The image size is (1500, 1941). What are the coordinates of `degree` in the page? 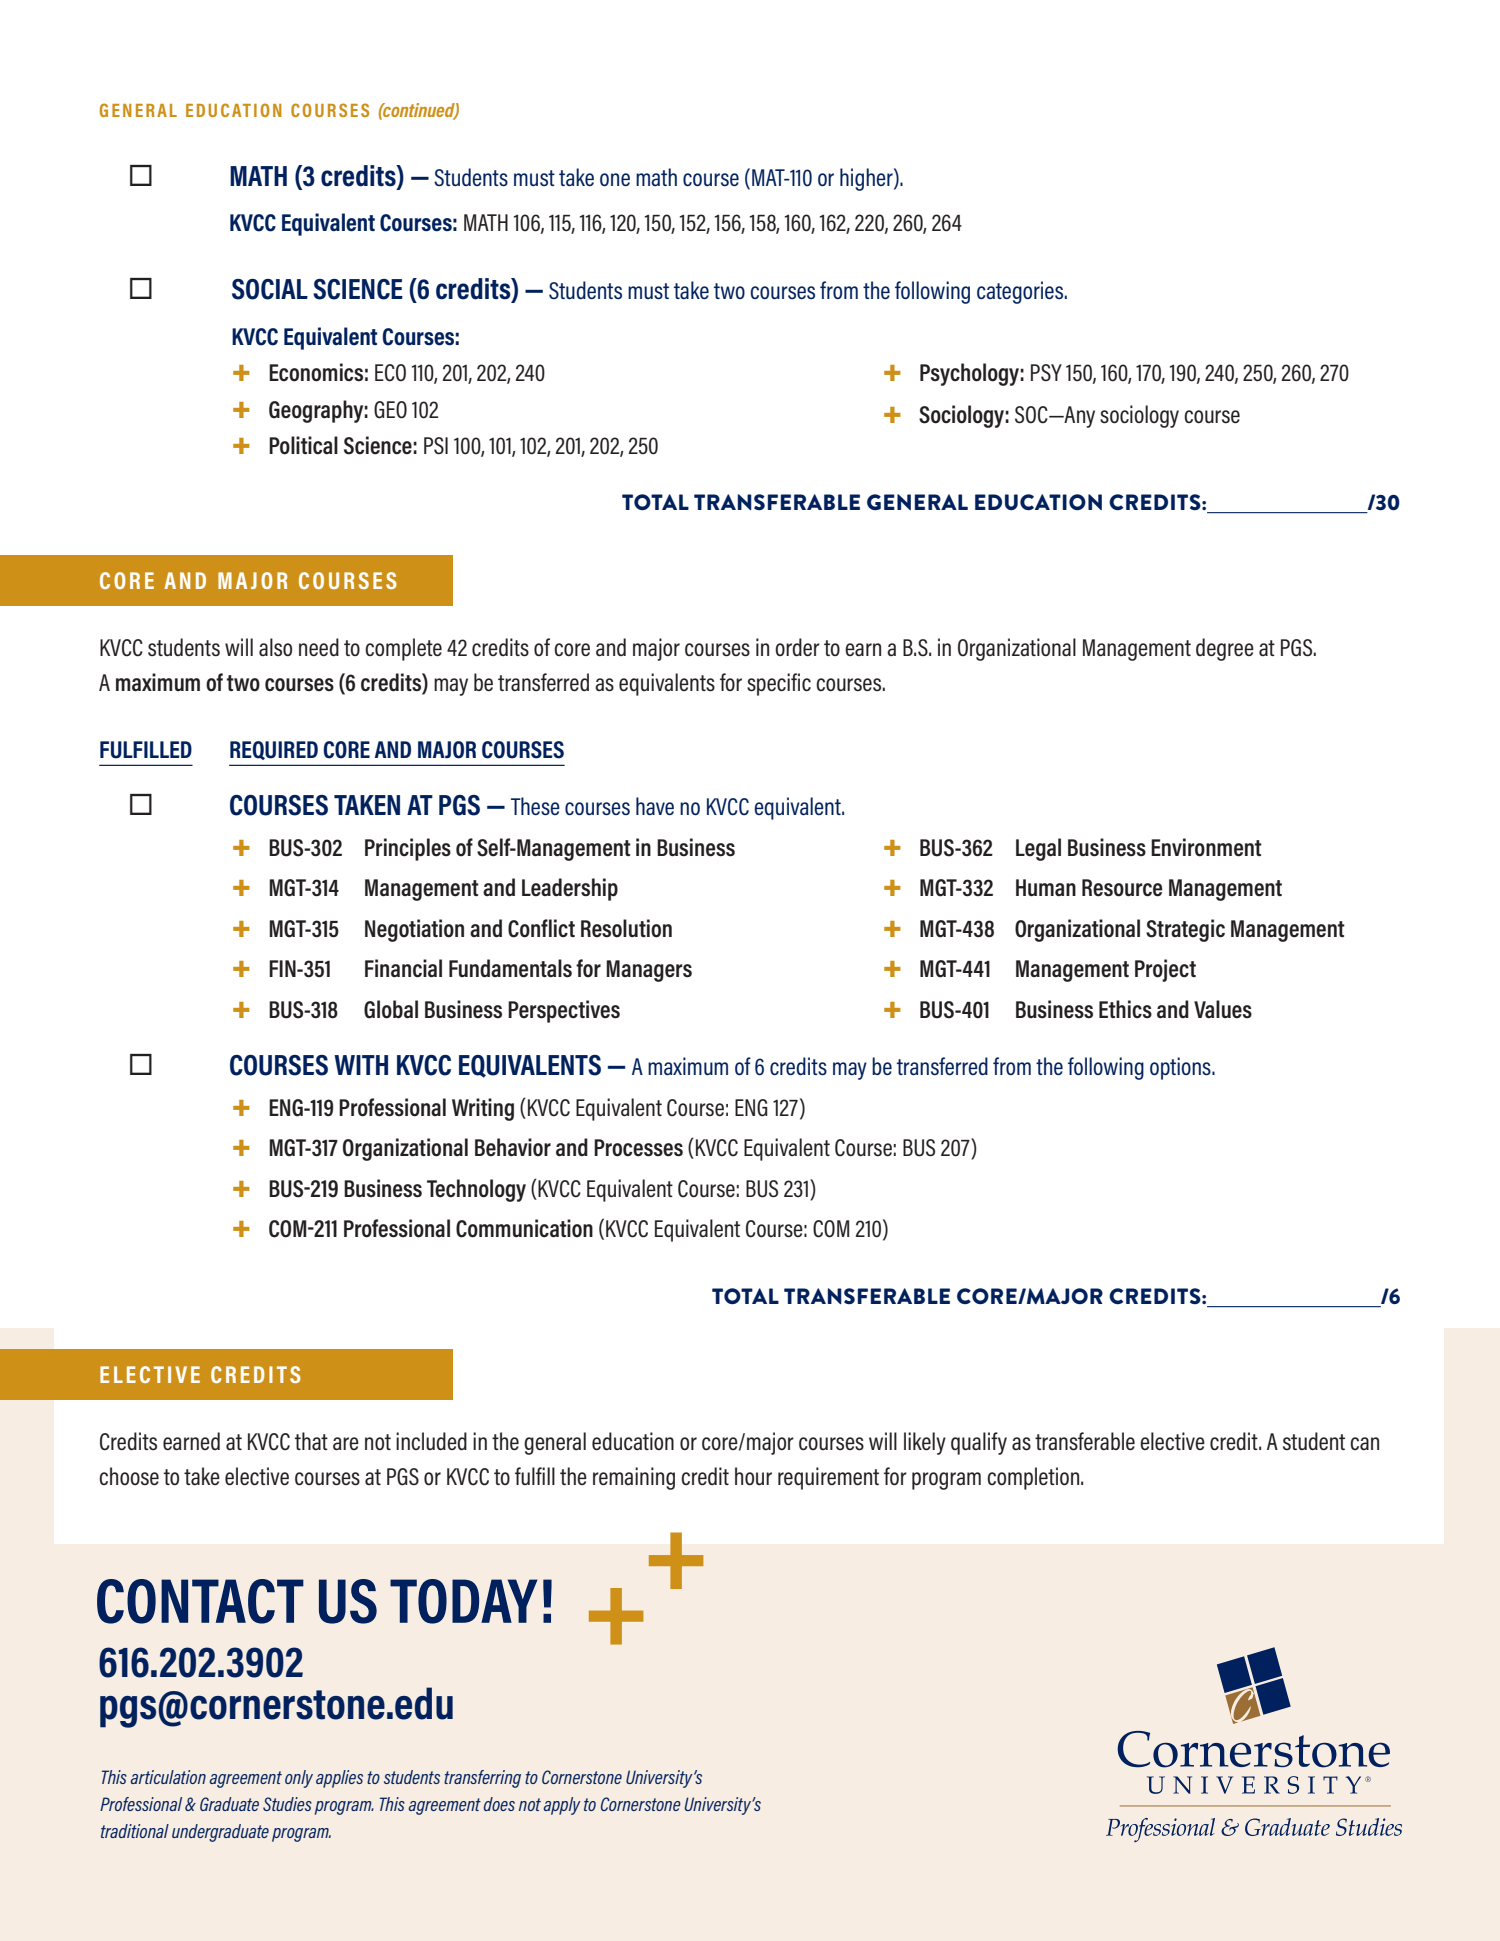 It's located at (1225, 649).
